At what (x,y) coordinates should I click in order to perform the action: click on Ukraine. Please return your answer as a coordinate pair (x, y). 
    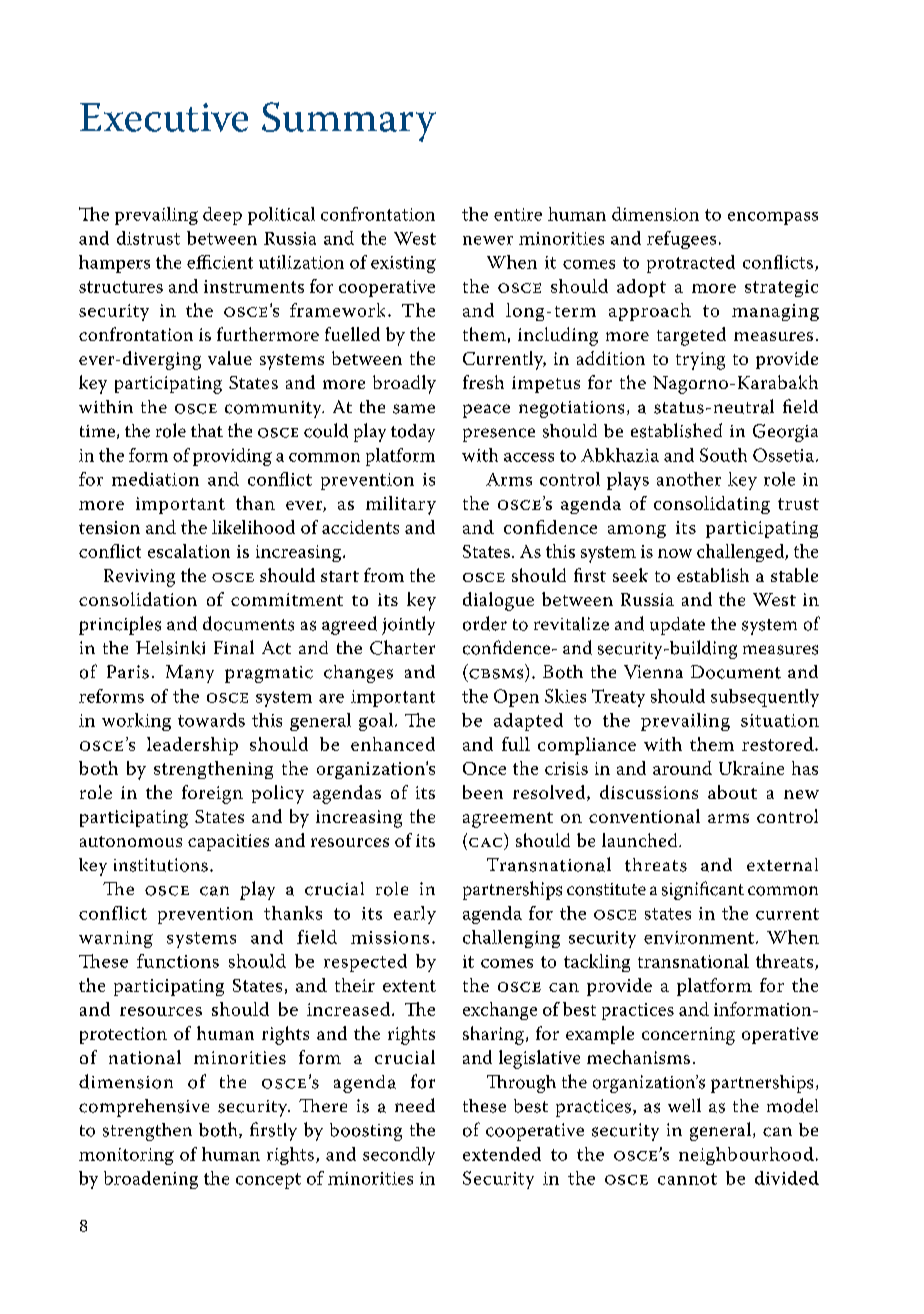
    Looking at the image, I should click on (751, 768).
